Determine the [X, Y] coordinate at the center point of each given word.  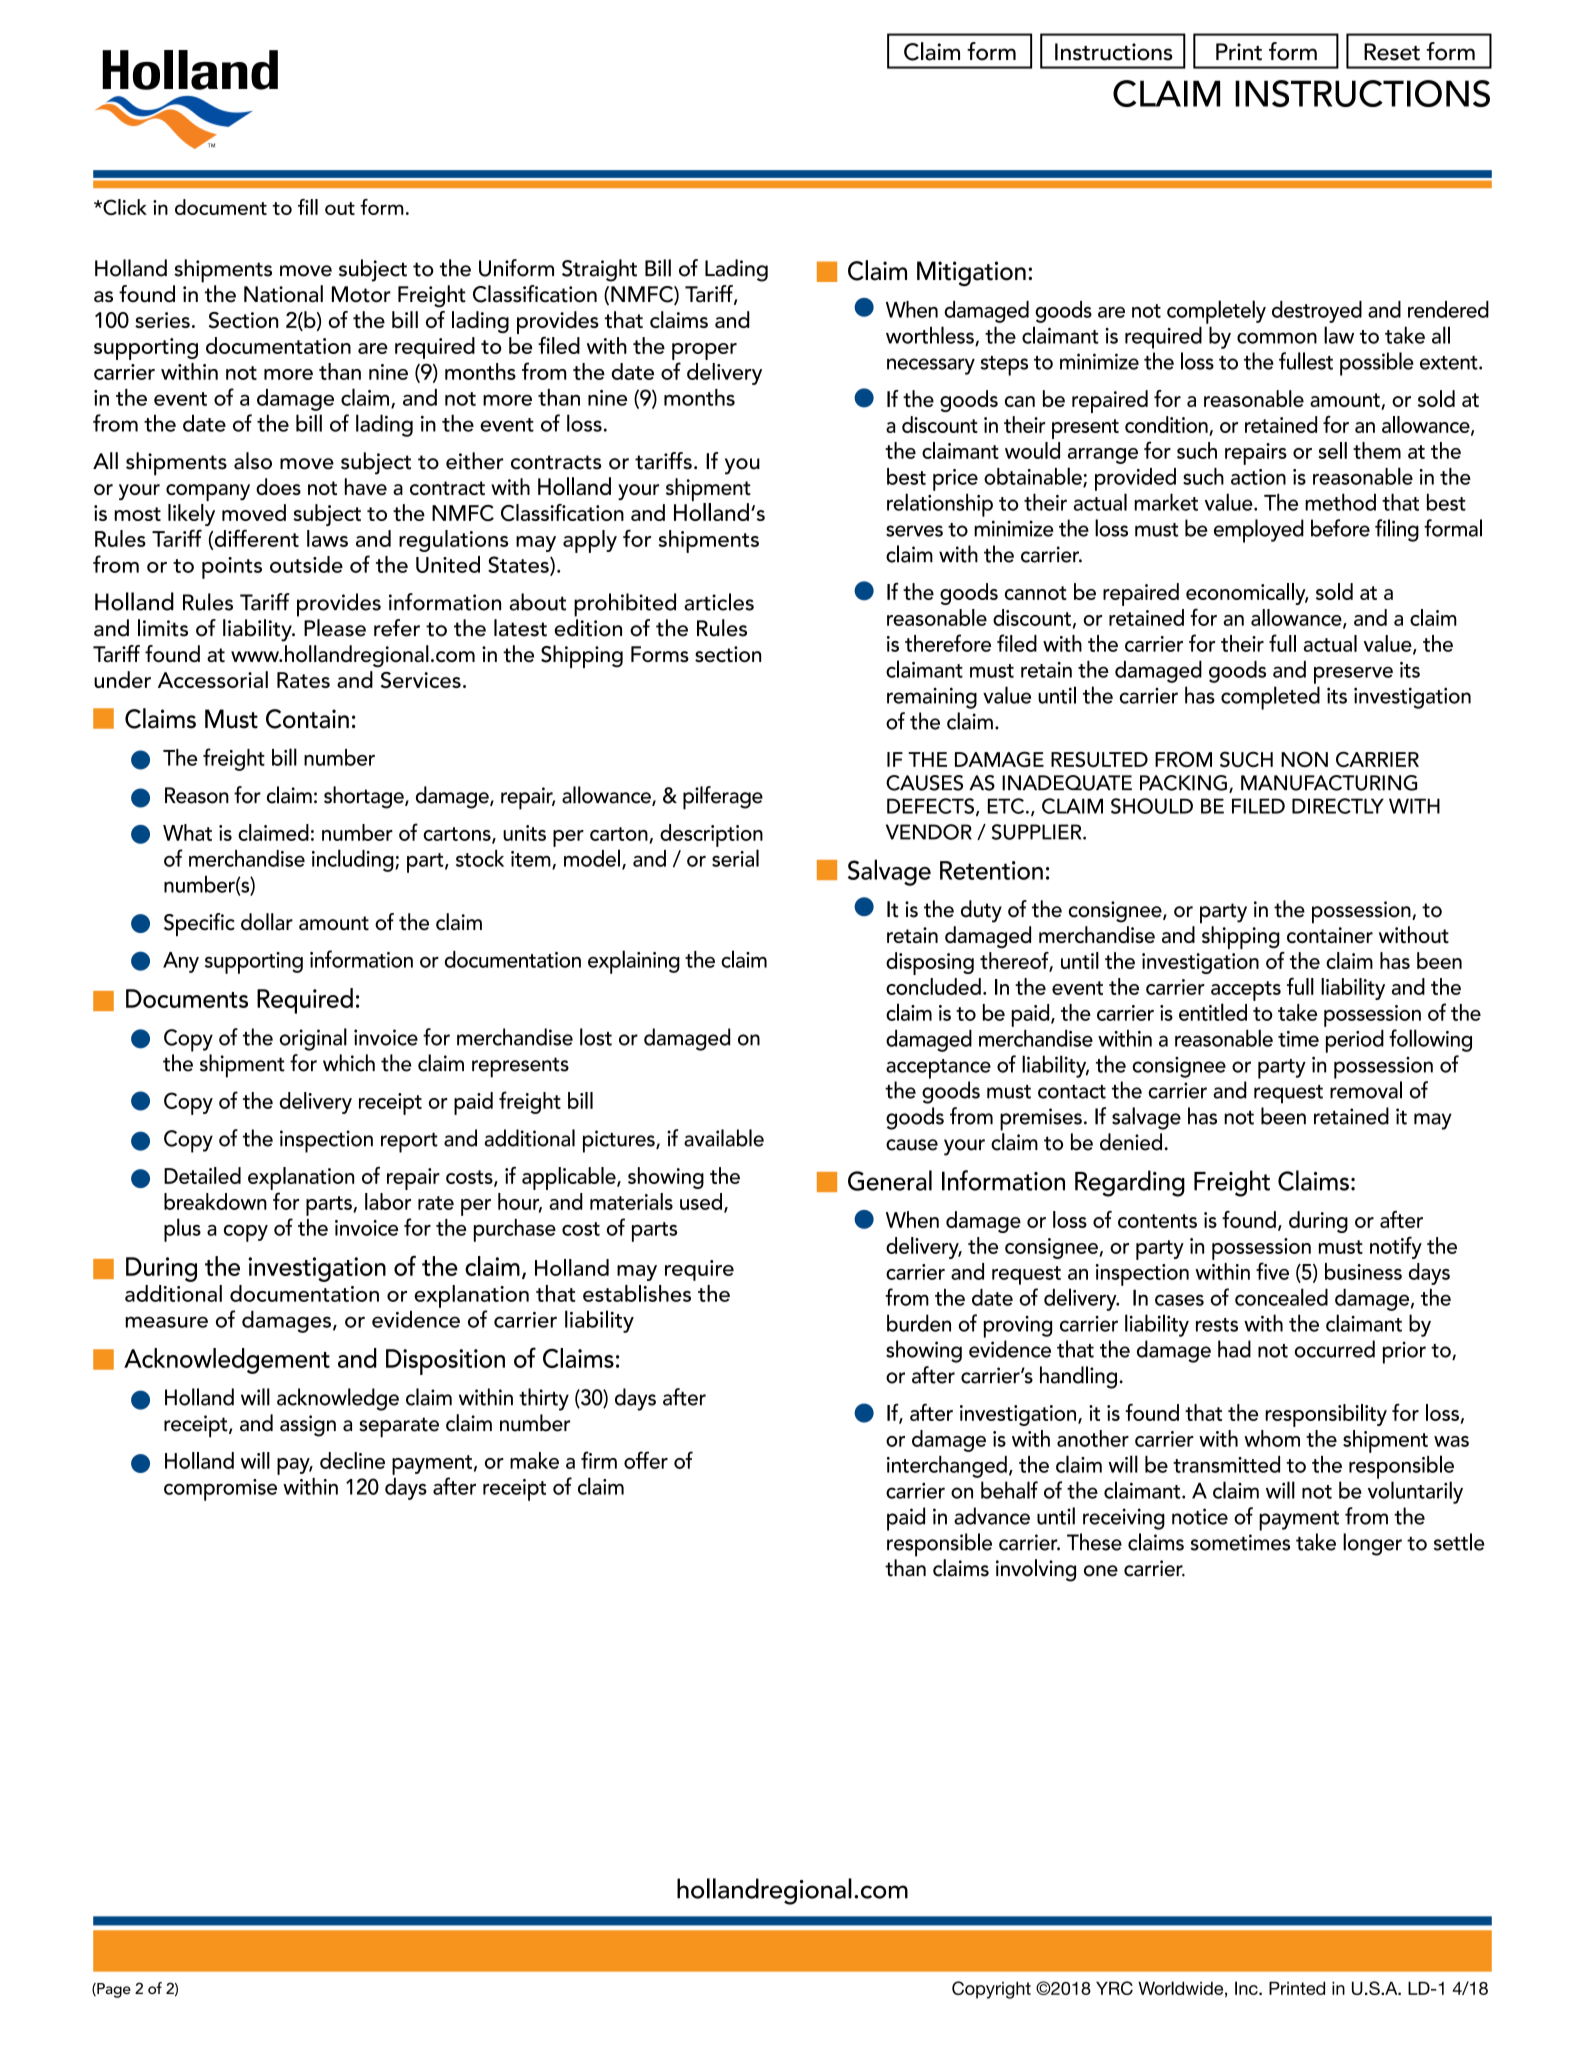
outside [306, 564]
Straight [599, 270]
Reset [1392, 52]
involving [1036, 1570]
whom [1272, 1438]
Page [113, 1990]
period [1355, 1041]
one [1101, 1571]
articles [719, 602]
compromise [220, 1490]
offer [646, 1460]
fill [308, 207]
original [313, 1039]
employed [1259, 531]
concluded [933, 986]
